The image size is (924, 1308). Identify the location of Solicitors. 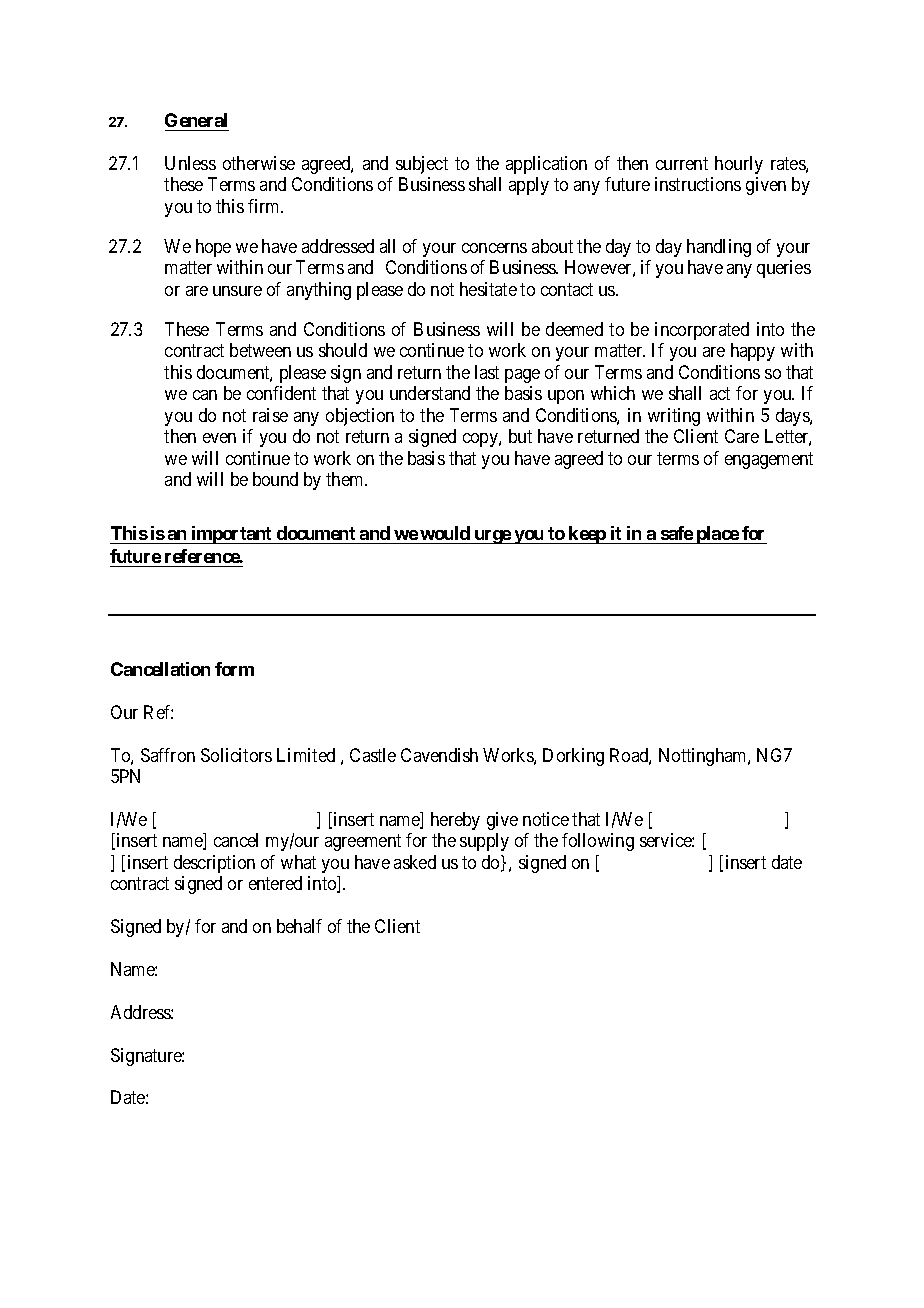
(236, 755).
